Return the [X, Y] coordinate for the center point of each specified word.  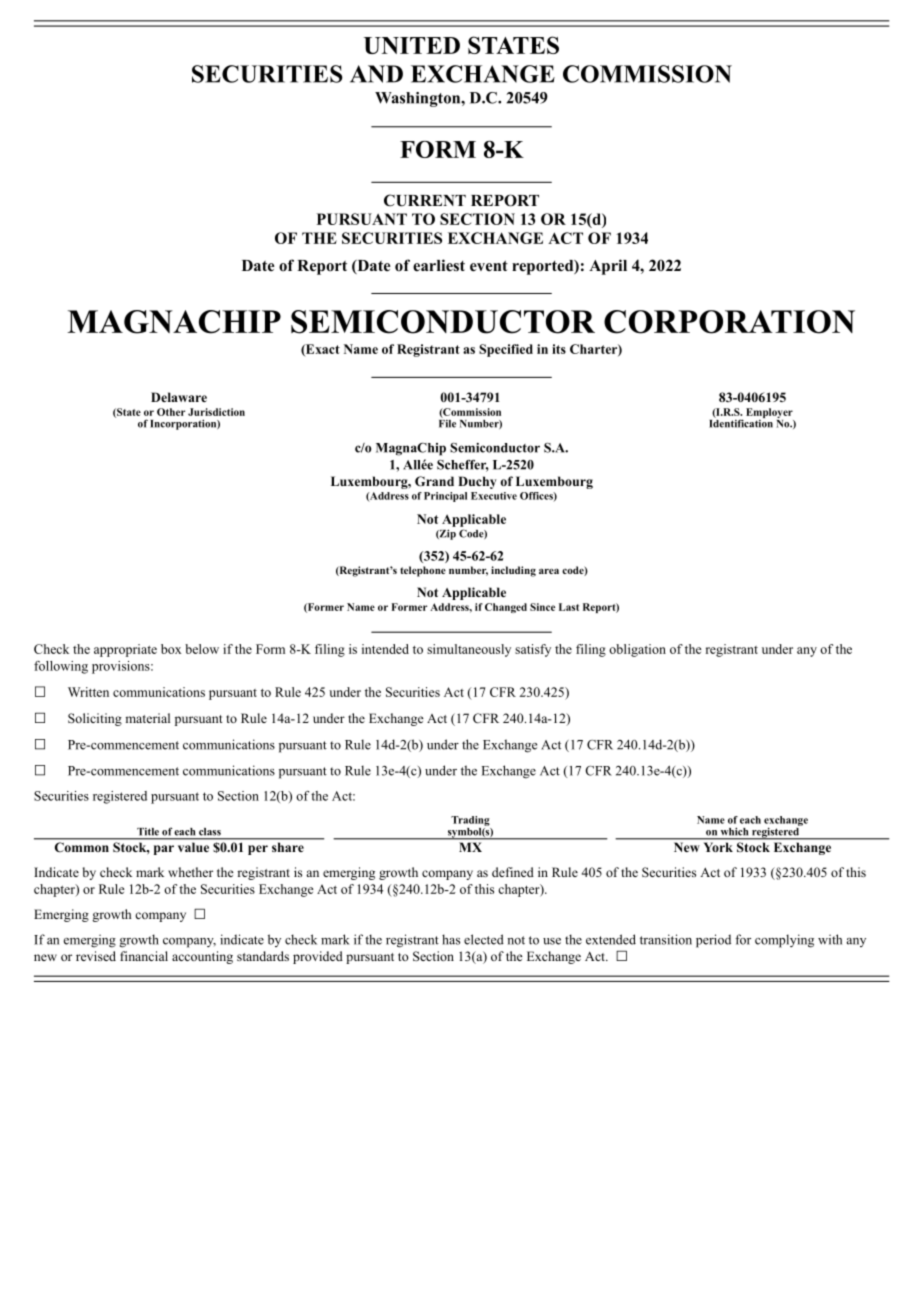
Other [171, 412]
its [559, 349]
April [608, 267]
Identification [741, 422]
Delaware [179, 397]
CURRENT [425, 200]
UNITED [412, 45]
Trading [470, 821]
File [447, 422]
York [718, 847]
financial [144, 956]
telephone [423, 571]
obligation [637, 650]
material [147, 718]
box [171, 649]
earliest [439, 265]
